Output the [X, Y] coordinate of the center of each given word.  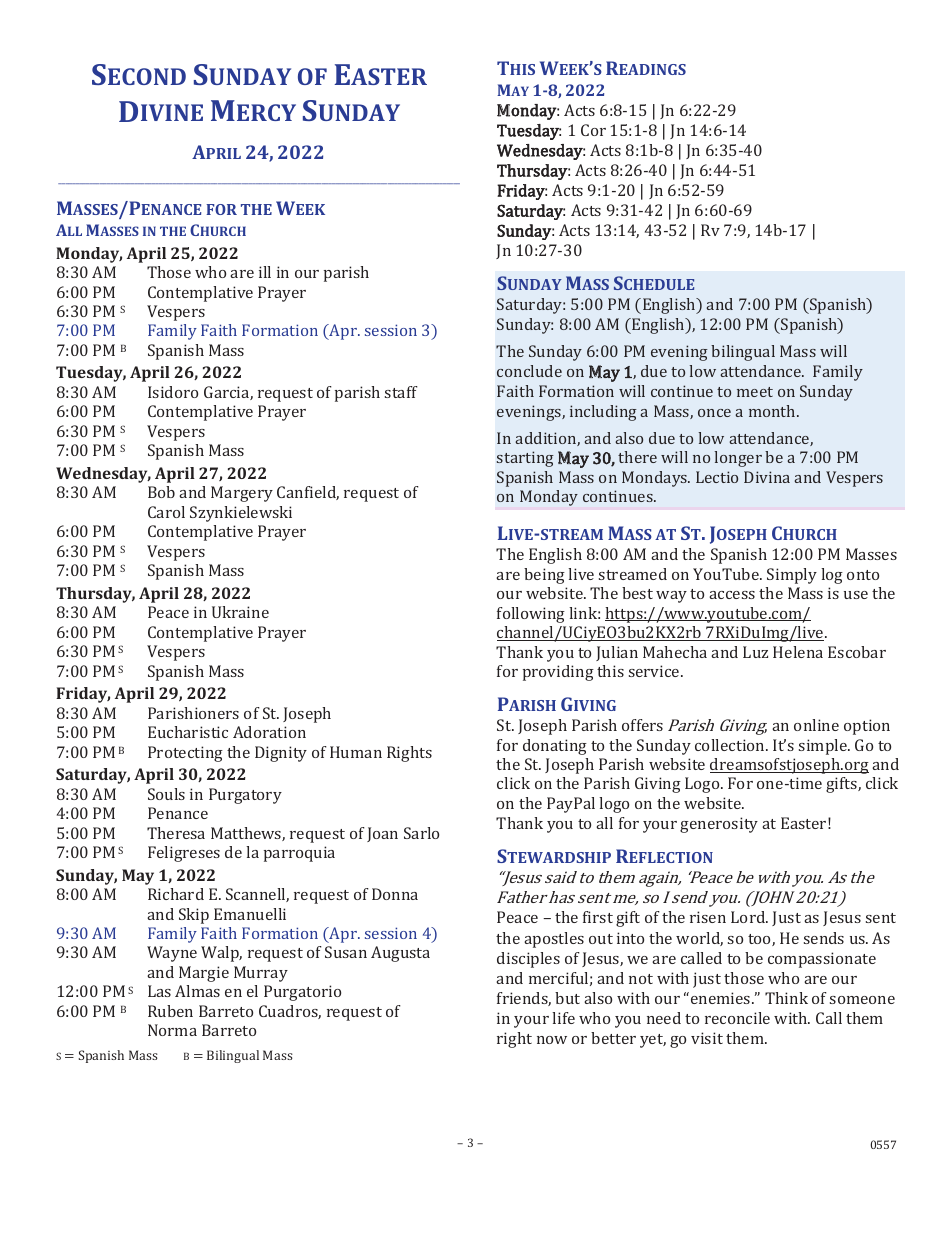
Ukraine [240, 612]
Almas [197, 991]
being [544, 576]
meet [755, 392]
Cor [593, 130]
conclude [529, 371]
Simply [792, 576]
